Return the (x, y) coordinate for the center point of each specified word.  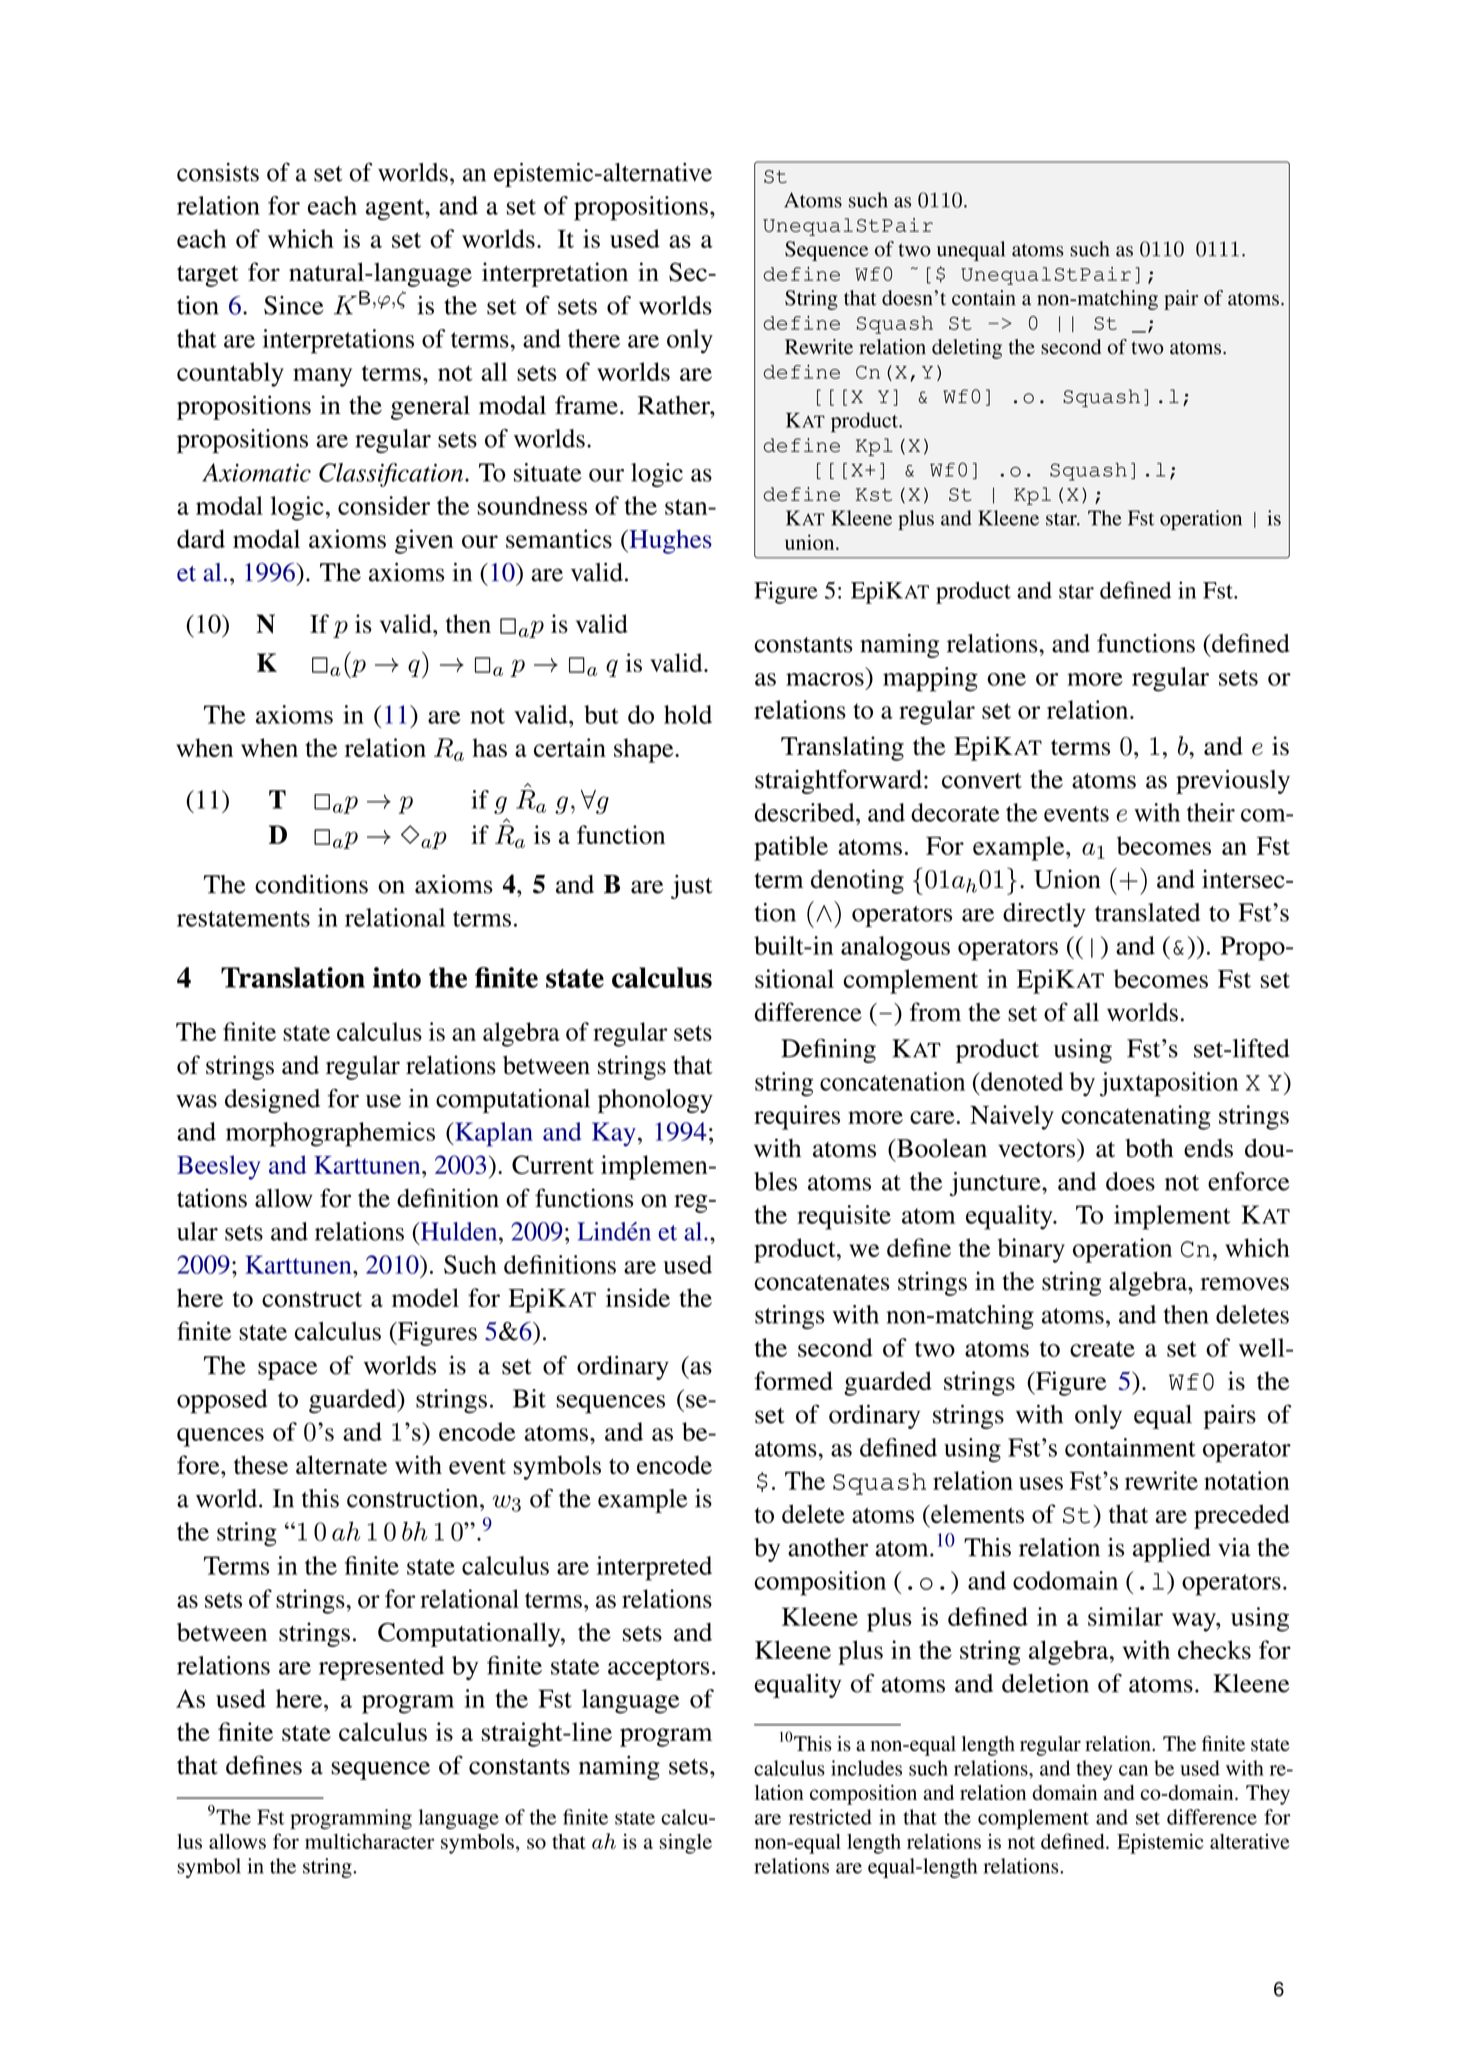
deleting (967, 349)
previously (1233, 782)
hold (688, 714)
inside (638, 1297)
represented (381, 1668)
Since (294, 305)
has (489, 747)
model (425, 1297)
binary (1031, 1250)
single (686, 1843)
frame (586, 405)
